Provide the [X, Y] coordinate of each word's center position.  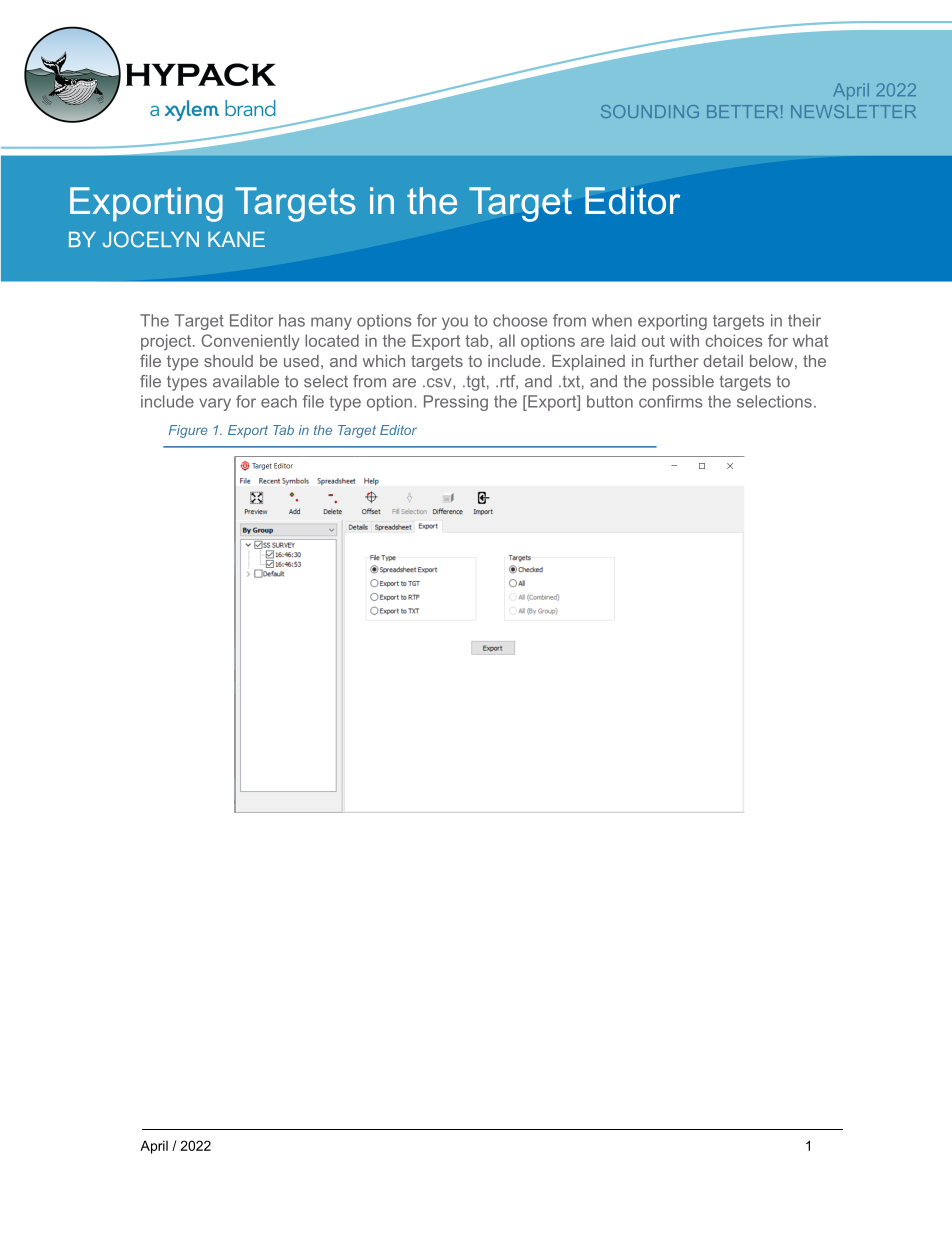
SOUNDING [650, 111]
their [804, 320]
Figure [188, 431]
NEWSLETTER [853, 111]
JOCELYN [151, 239]
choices [734, 340]
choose [520, 320]
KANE [236, 239]
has [292, 320]
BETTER [742, 111]
